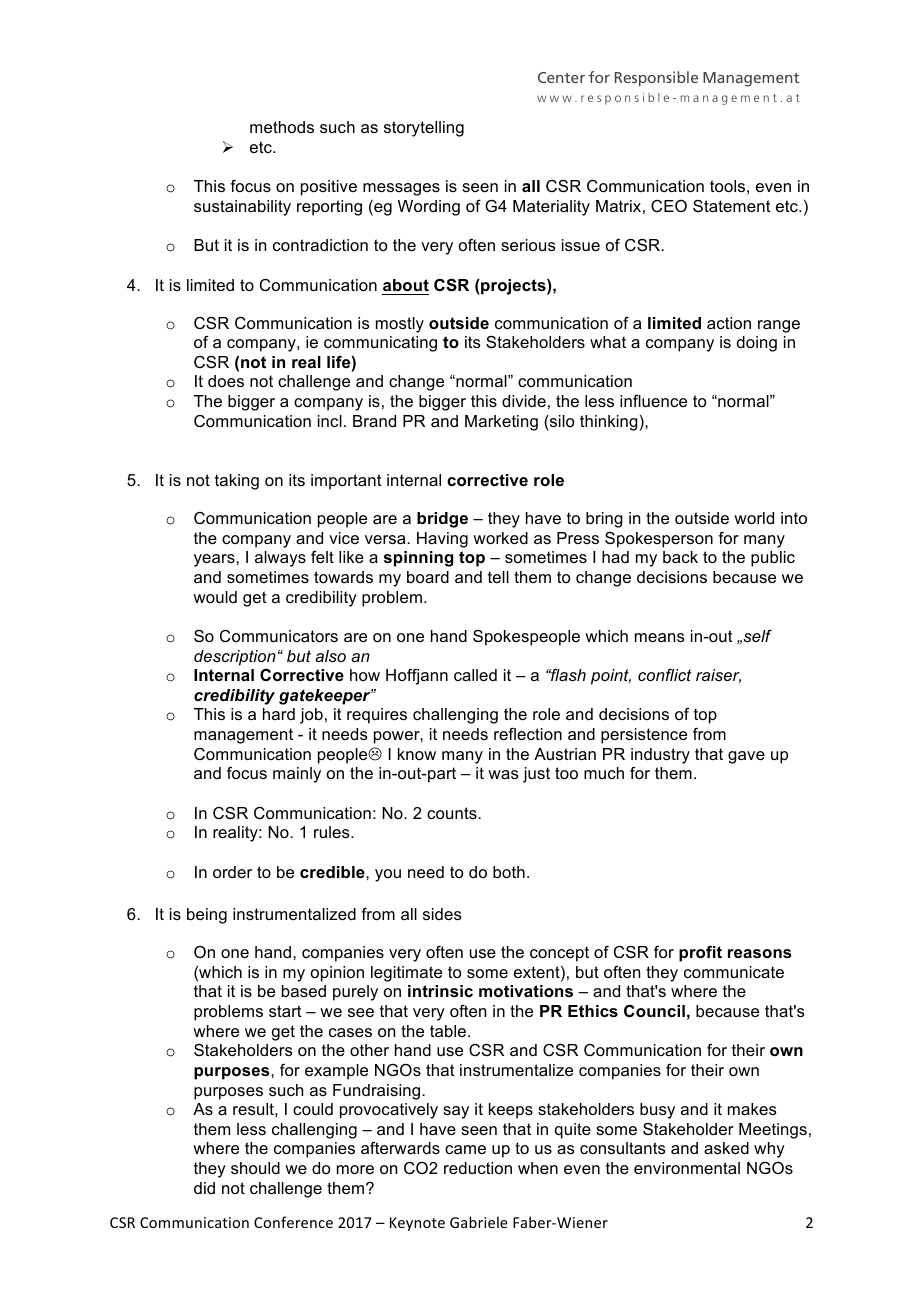 This page has height=1308, width=924. What do you see at coordinates (255, 1168) in the page?
I see `should` at bounding box center [255, 1168].
